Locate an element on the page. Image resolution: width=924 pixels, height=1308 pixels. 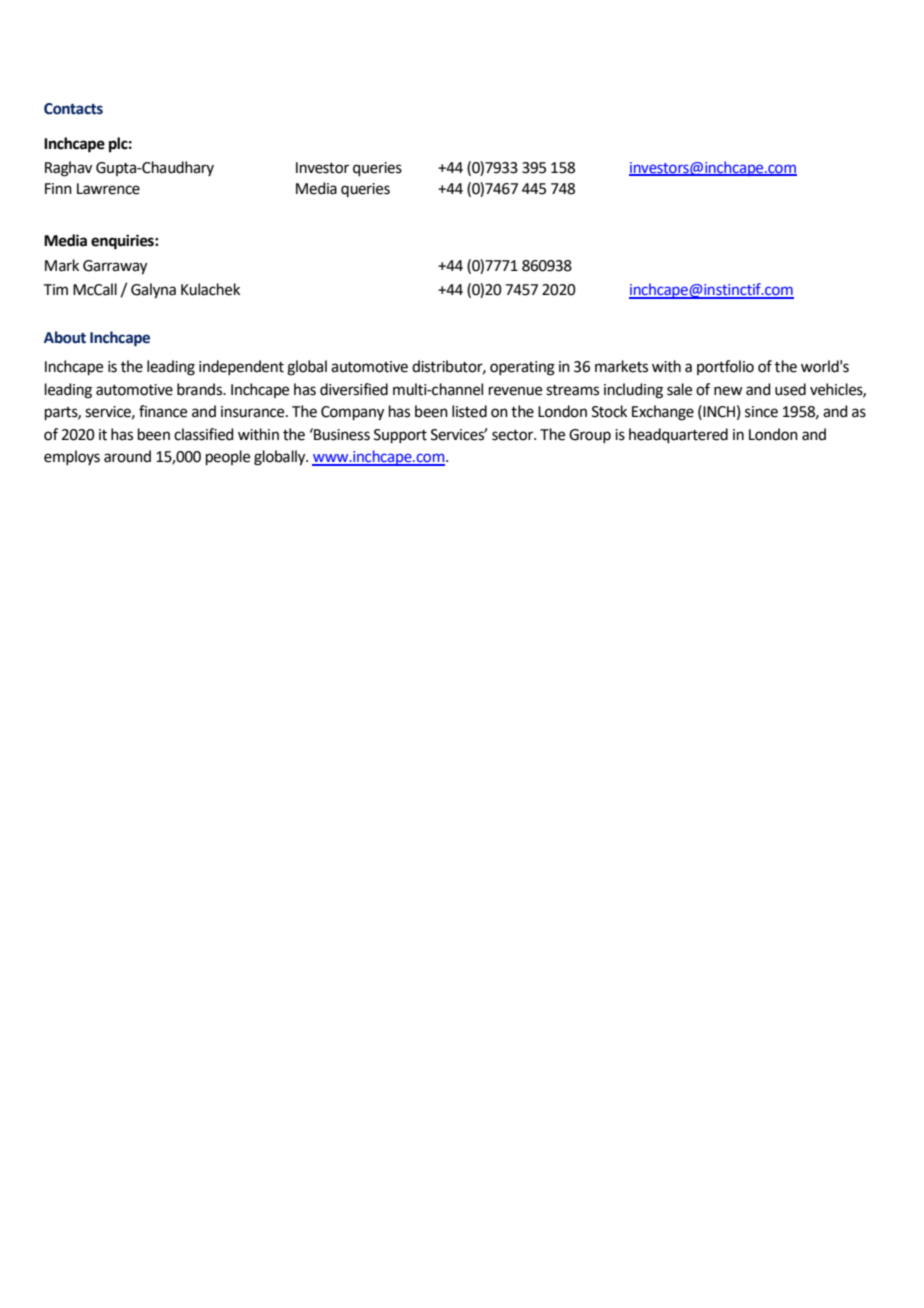
Lawrence is located at coordinates (108, 189).
